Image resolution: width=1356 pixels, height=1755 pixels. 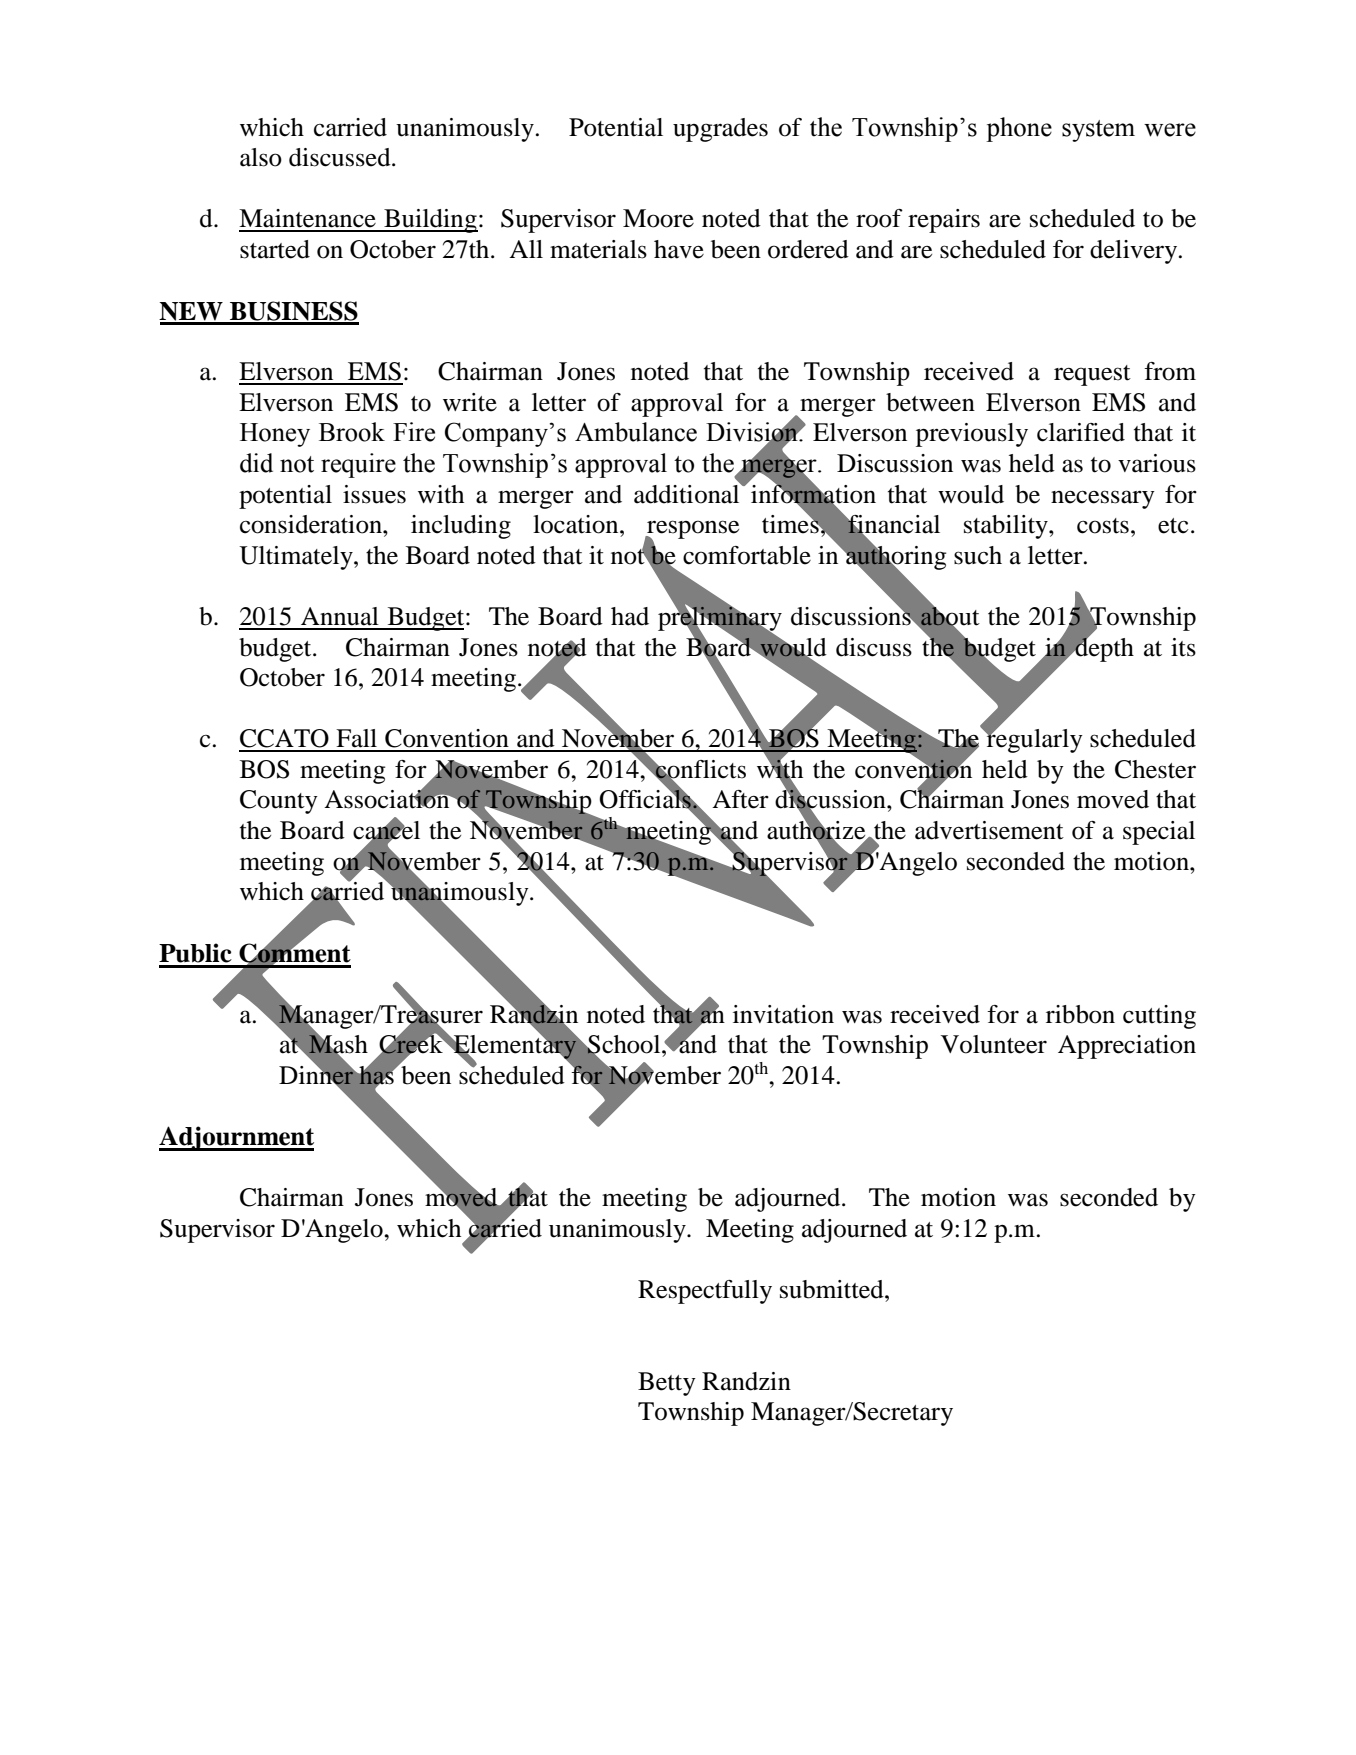 What do you see at coordinates (386, 830) in the document?
I see `cancel` at bounding box center [386, 830].
